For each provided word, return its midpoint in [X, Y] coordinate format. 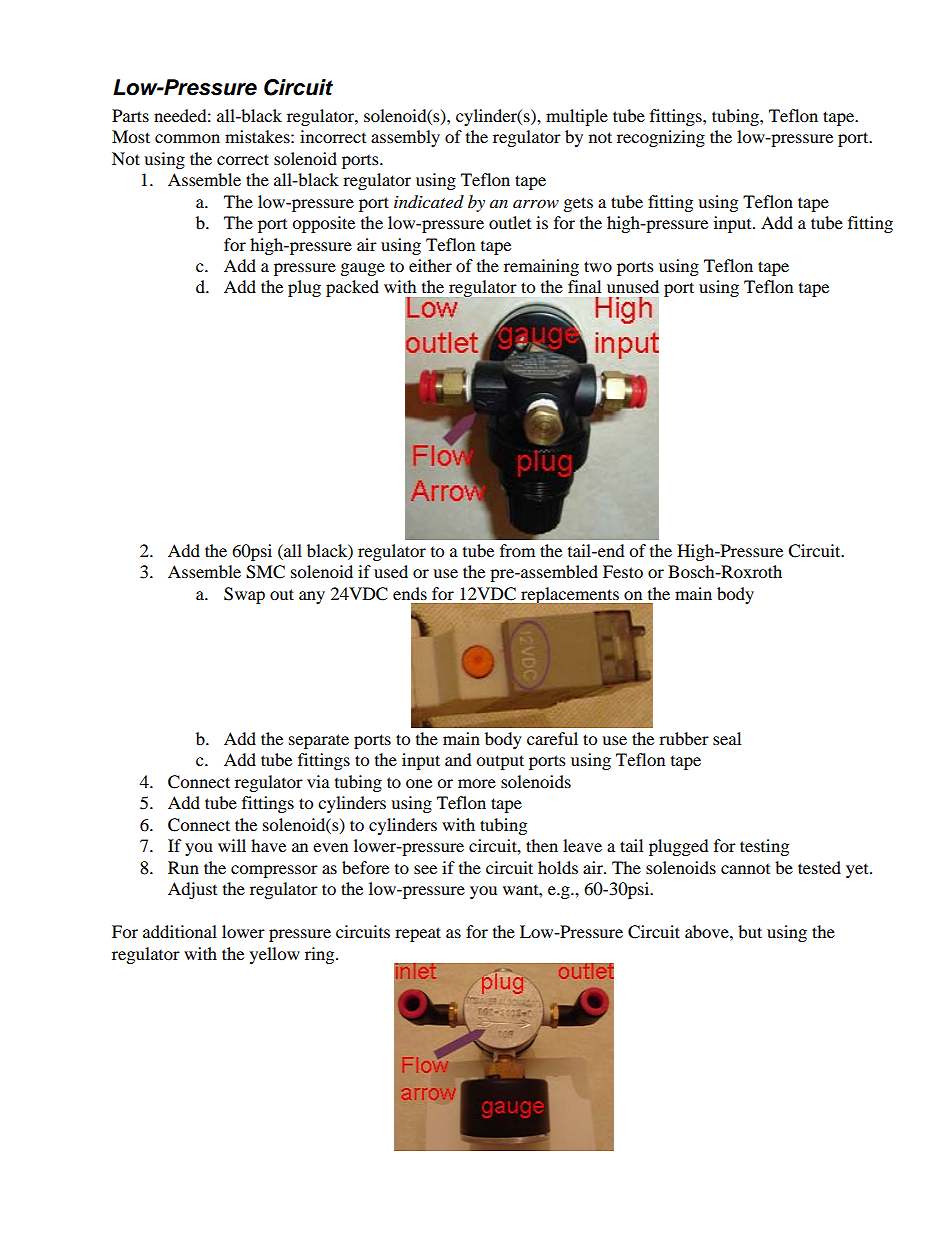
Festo [623, 571]
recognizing [661, 138]
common [187, 138]
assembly [405, 138]
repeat [418, 934]
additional [180, 931]
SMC [265, 572]
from [517, 550]
